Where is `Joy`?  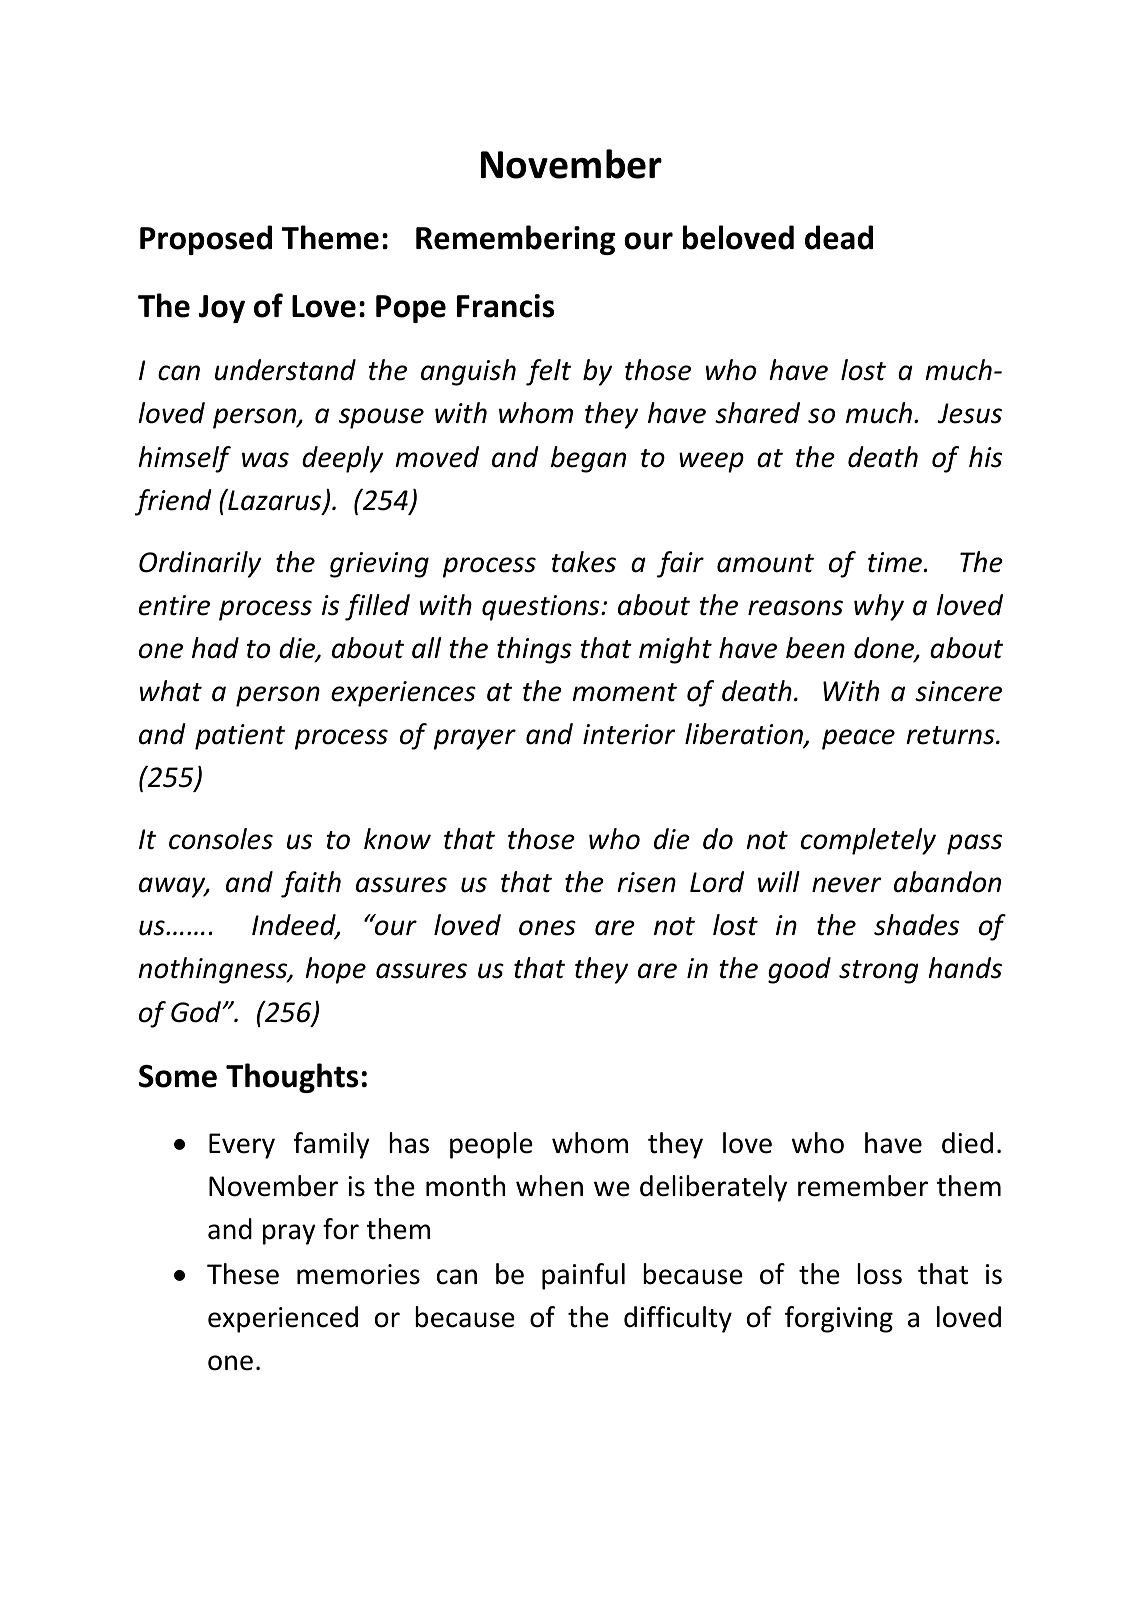
Joy is located at coordinates (221, 309).
